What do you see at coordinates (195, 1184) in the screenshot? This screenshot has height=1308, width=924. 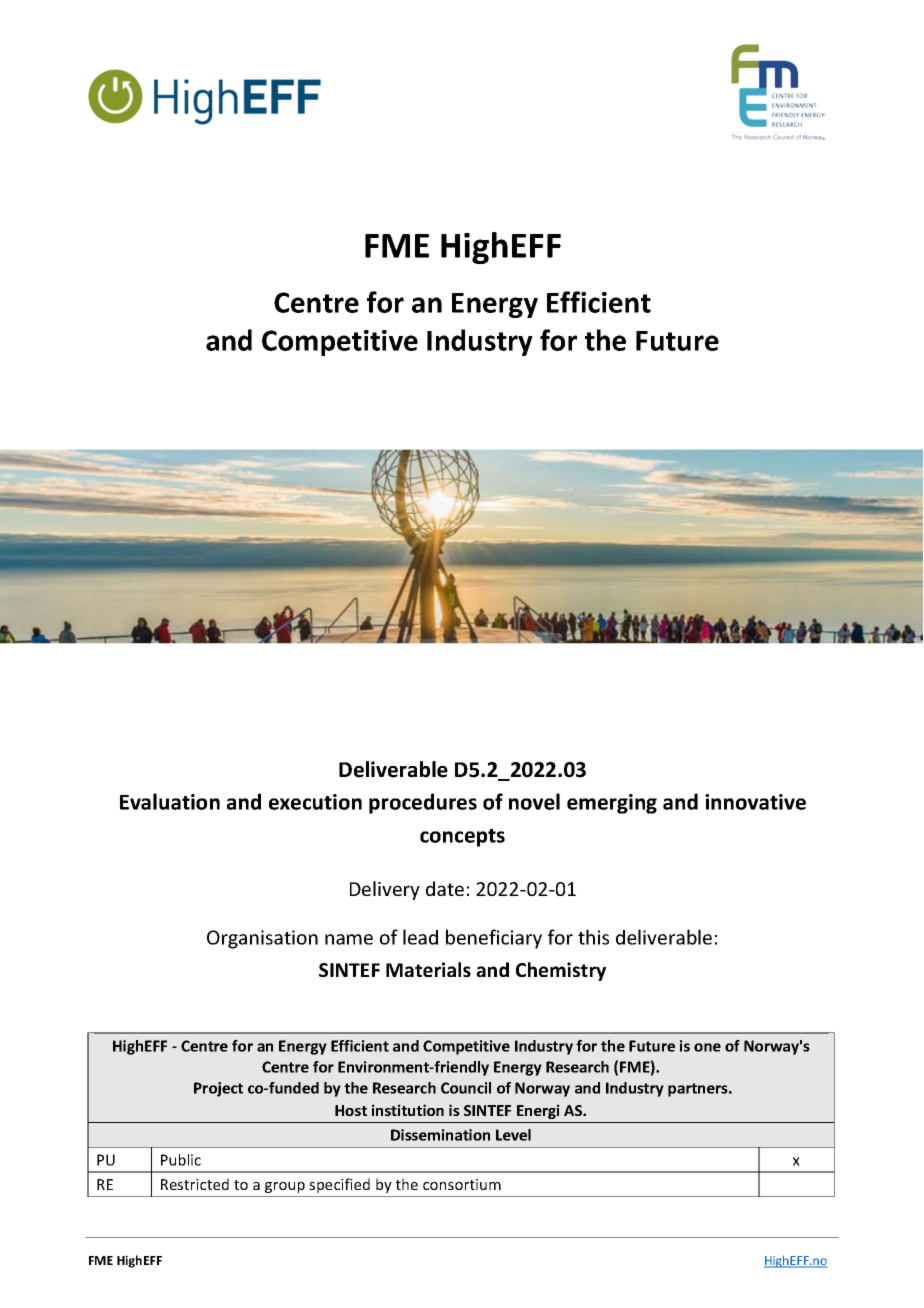 I see `Restricted` at bounding box center [195, 1184].
